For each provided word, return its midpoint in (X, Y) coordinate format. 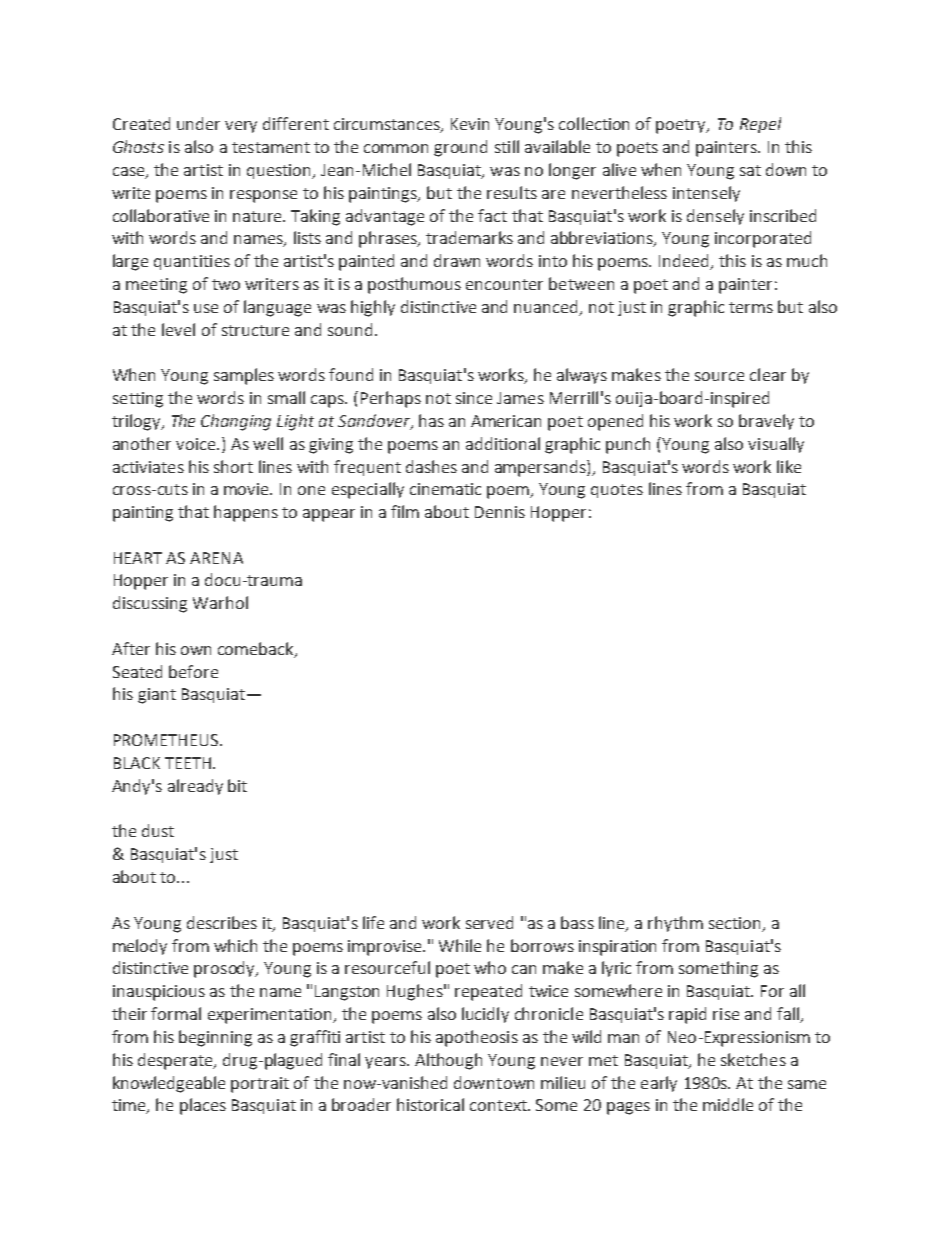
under (198, 123)
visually (776, 445)
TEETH (188, 763)
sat (750, 170)
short (233, 466)
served (489, 922)
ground (460, 148)
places (203, 1106)
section (736, 924)
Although (448, 1061)
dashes (431, 466)
